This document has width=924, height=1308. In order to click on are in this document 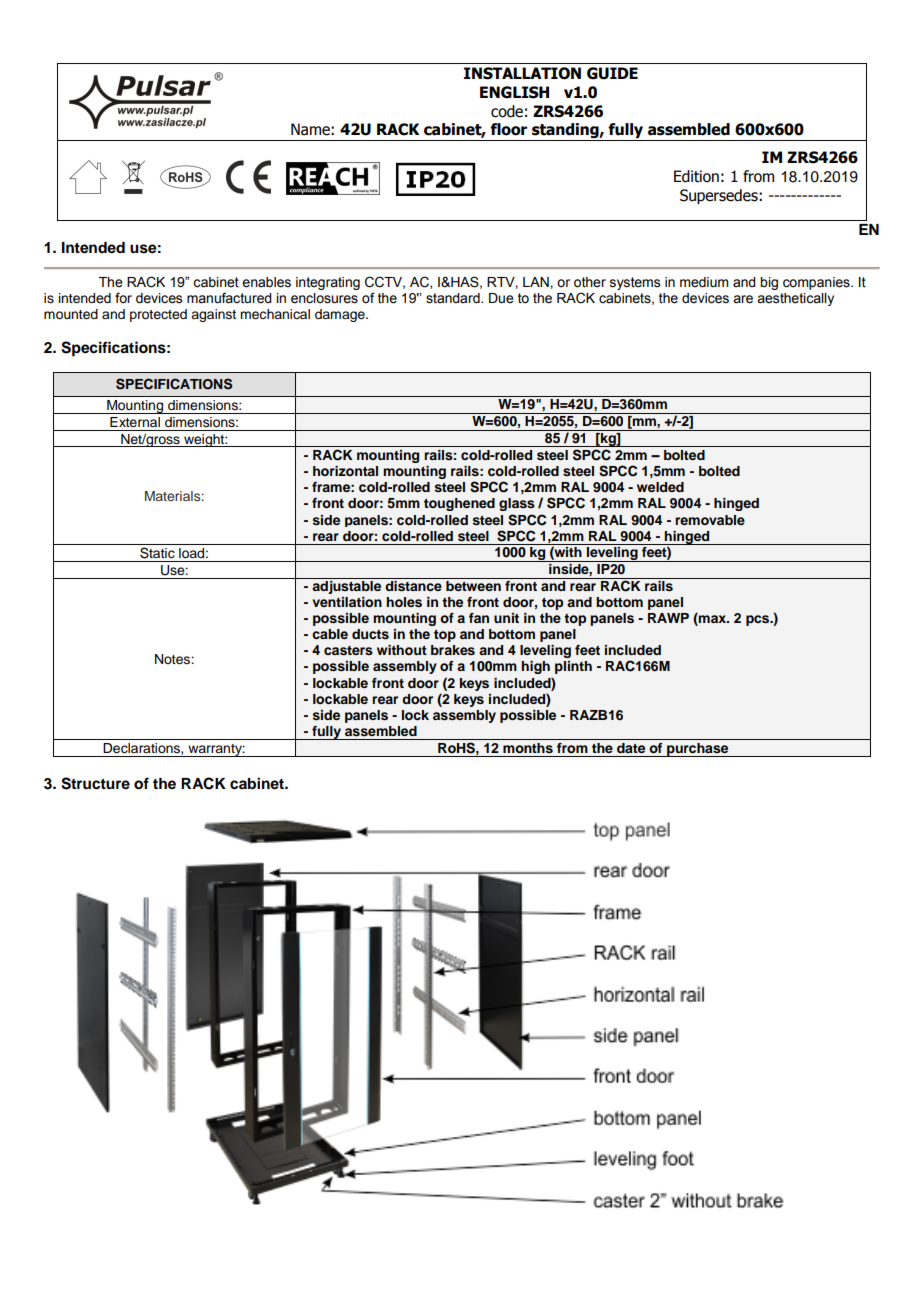, I will do `click(743, 299)`.
